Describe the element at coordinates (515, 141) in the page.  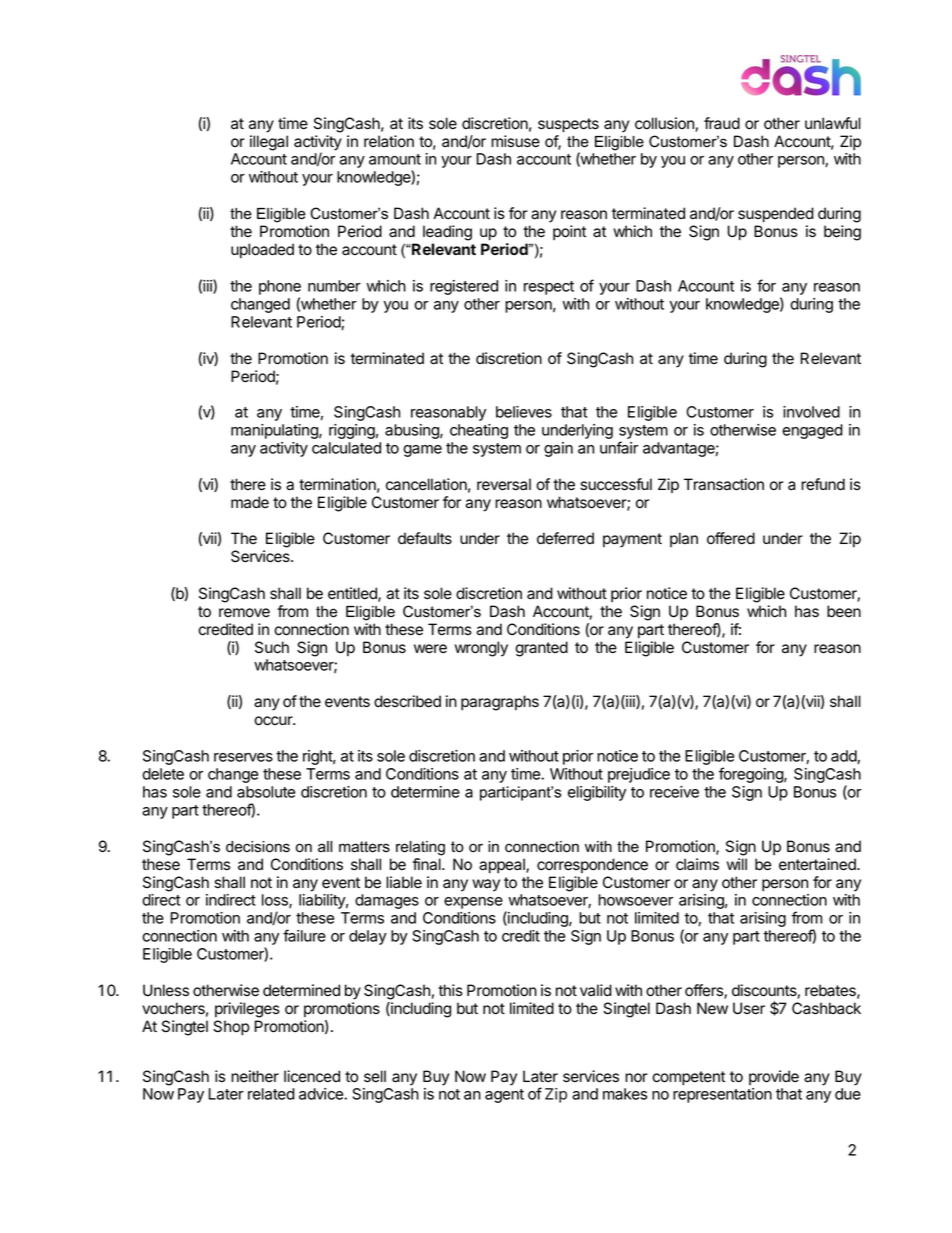
I see `misuse` at that location.
